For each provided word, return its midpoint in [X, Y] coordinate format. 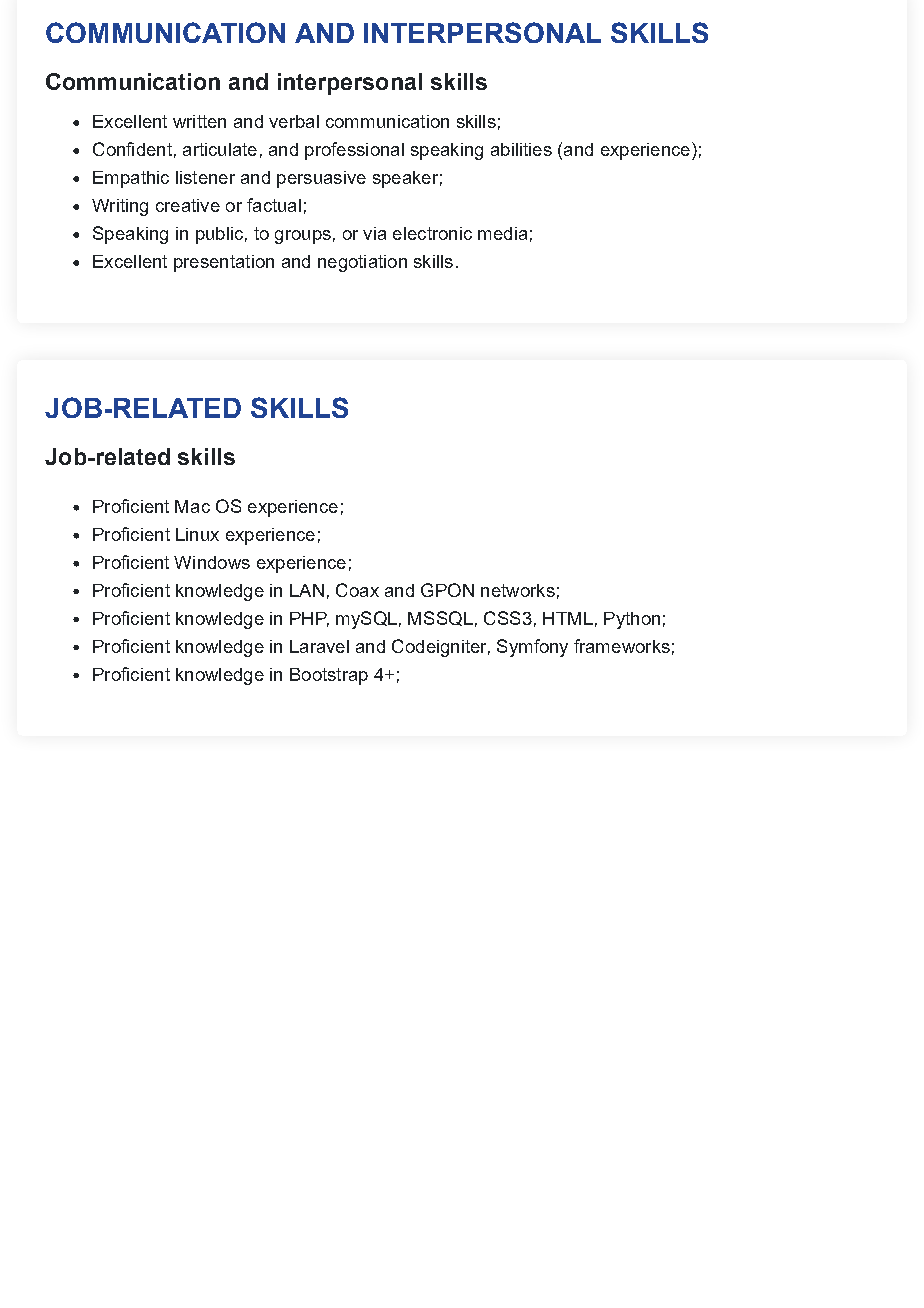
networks [518, 590]
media [502, 233]
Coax [357, 590]
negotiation [362, 263]
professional [354, 151]
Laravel [319, 646]
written [199, 121]
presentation [224, 263]
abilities [521, 149]
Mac [192, 506]
